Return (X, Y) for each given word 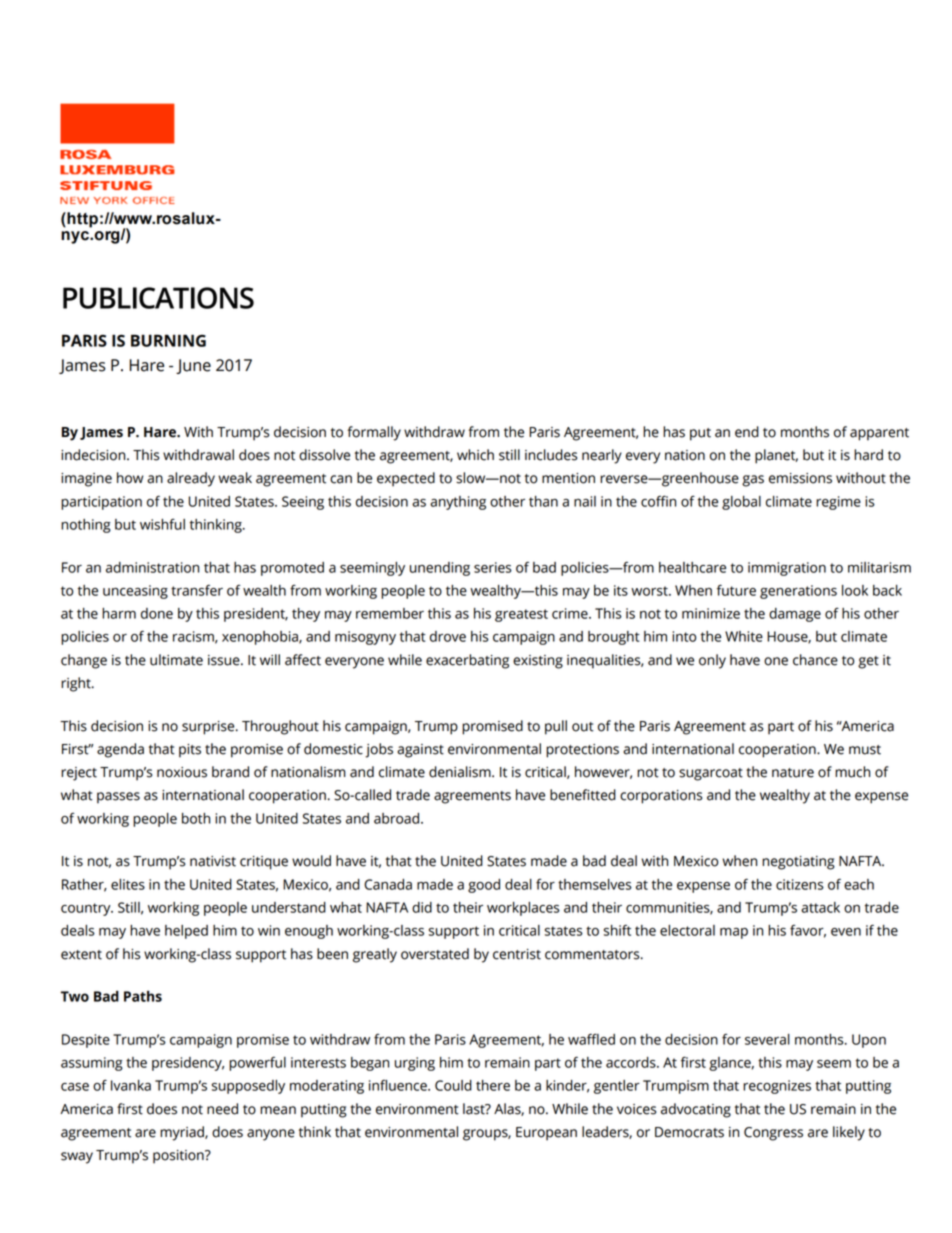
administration (152, 567)
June (193, 366)
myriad (183, 1133)
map (734, 933)
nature (793, 773)
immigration (787, 569)
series (493, 567)
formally (374, 433)
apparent (879, 434)
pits (190, 751)
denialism (461, 772)
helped (186, 932)
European (546, 1134)
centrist (517, 954)
